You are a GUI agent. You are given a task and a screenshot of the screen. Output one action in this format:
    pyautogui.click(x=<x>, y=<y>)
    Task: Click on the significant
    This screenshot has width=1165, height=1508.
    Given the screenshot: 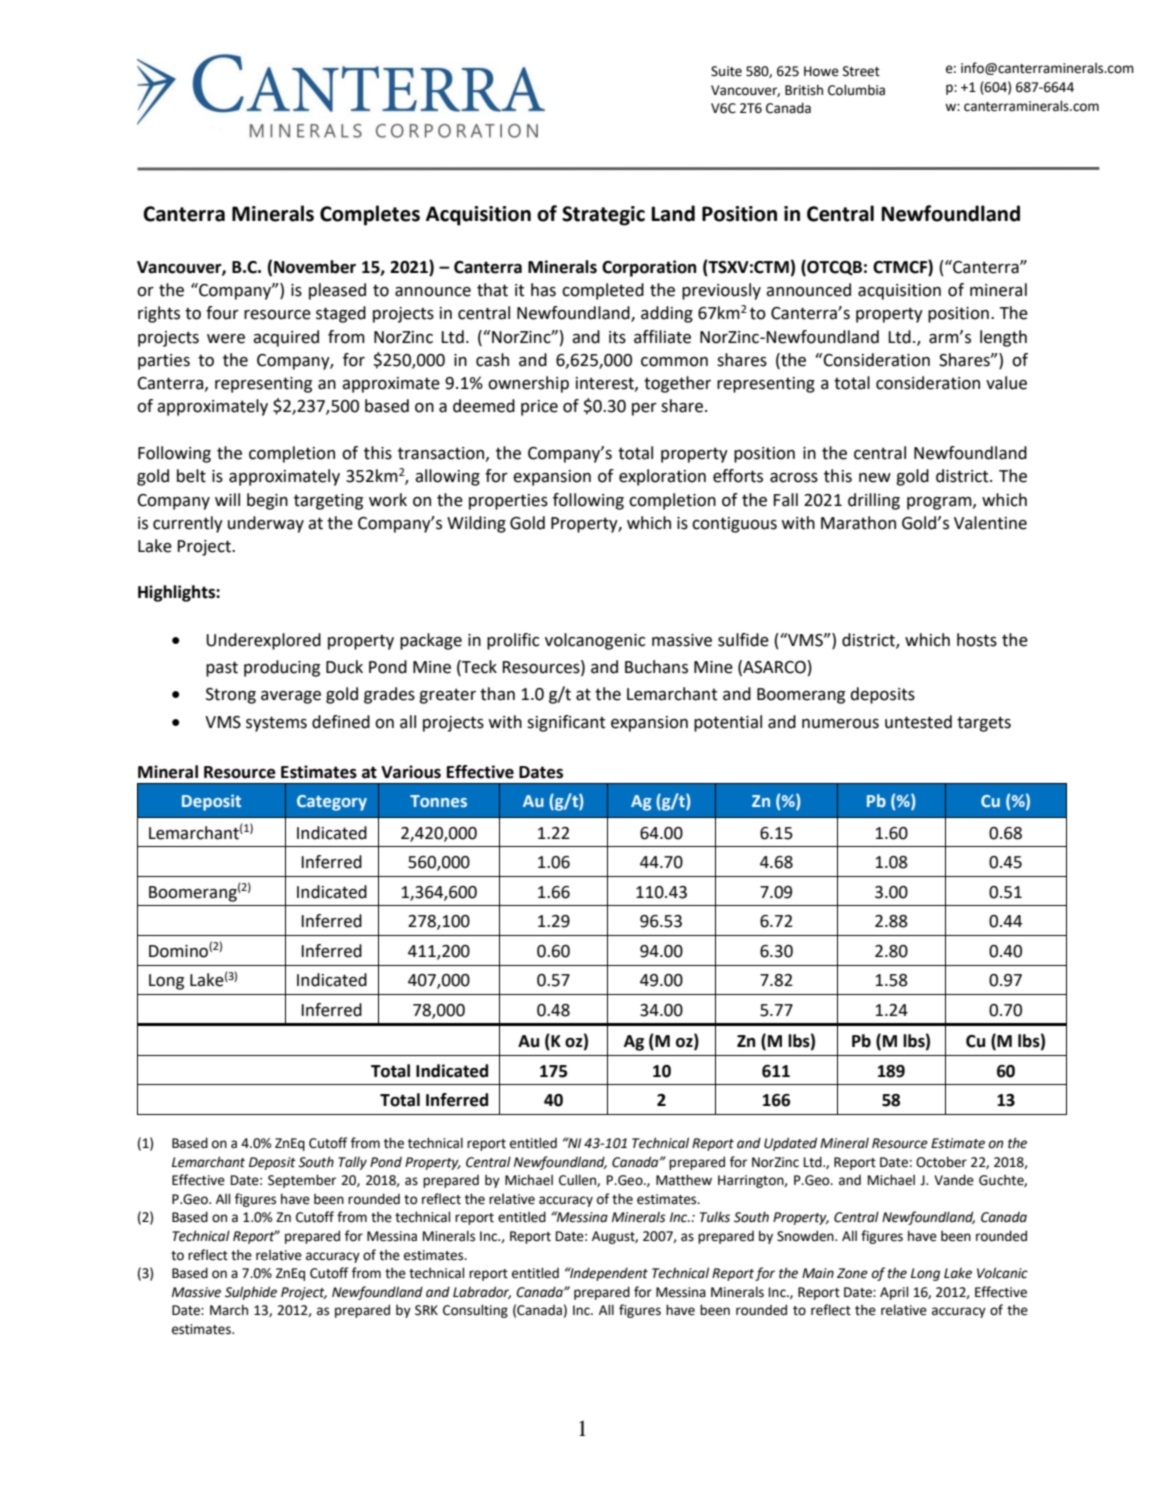 What is the action you would take?
    pyautogui.click(x=566, y=723)
